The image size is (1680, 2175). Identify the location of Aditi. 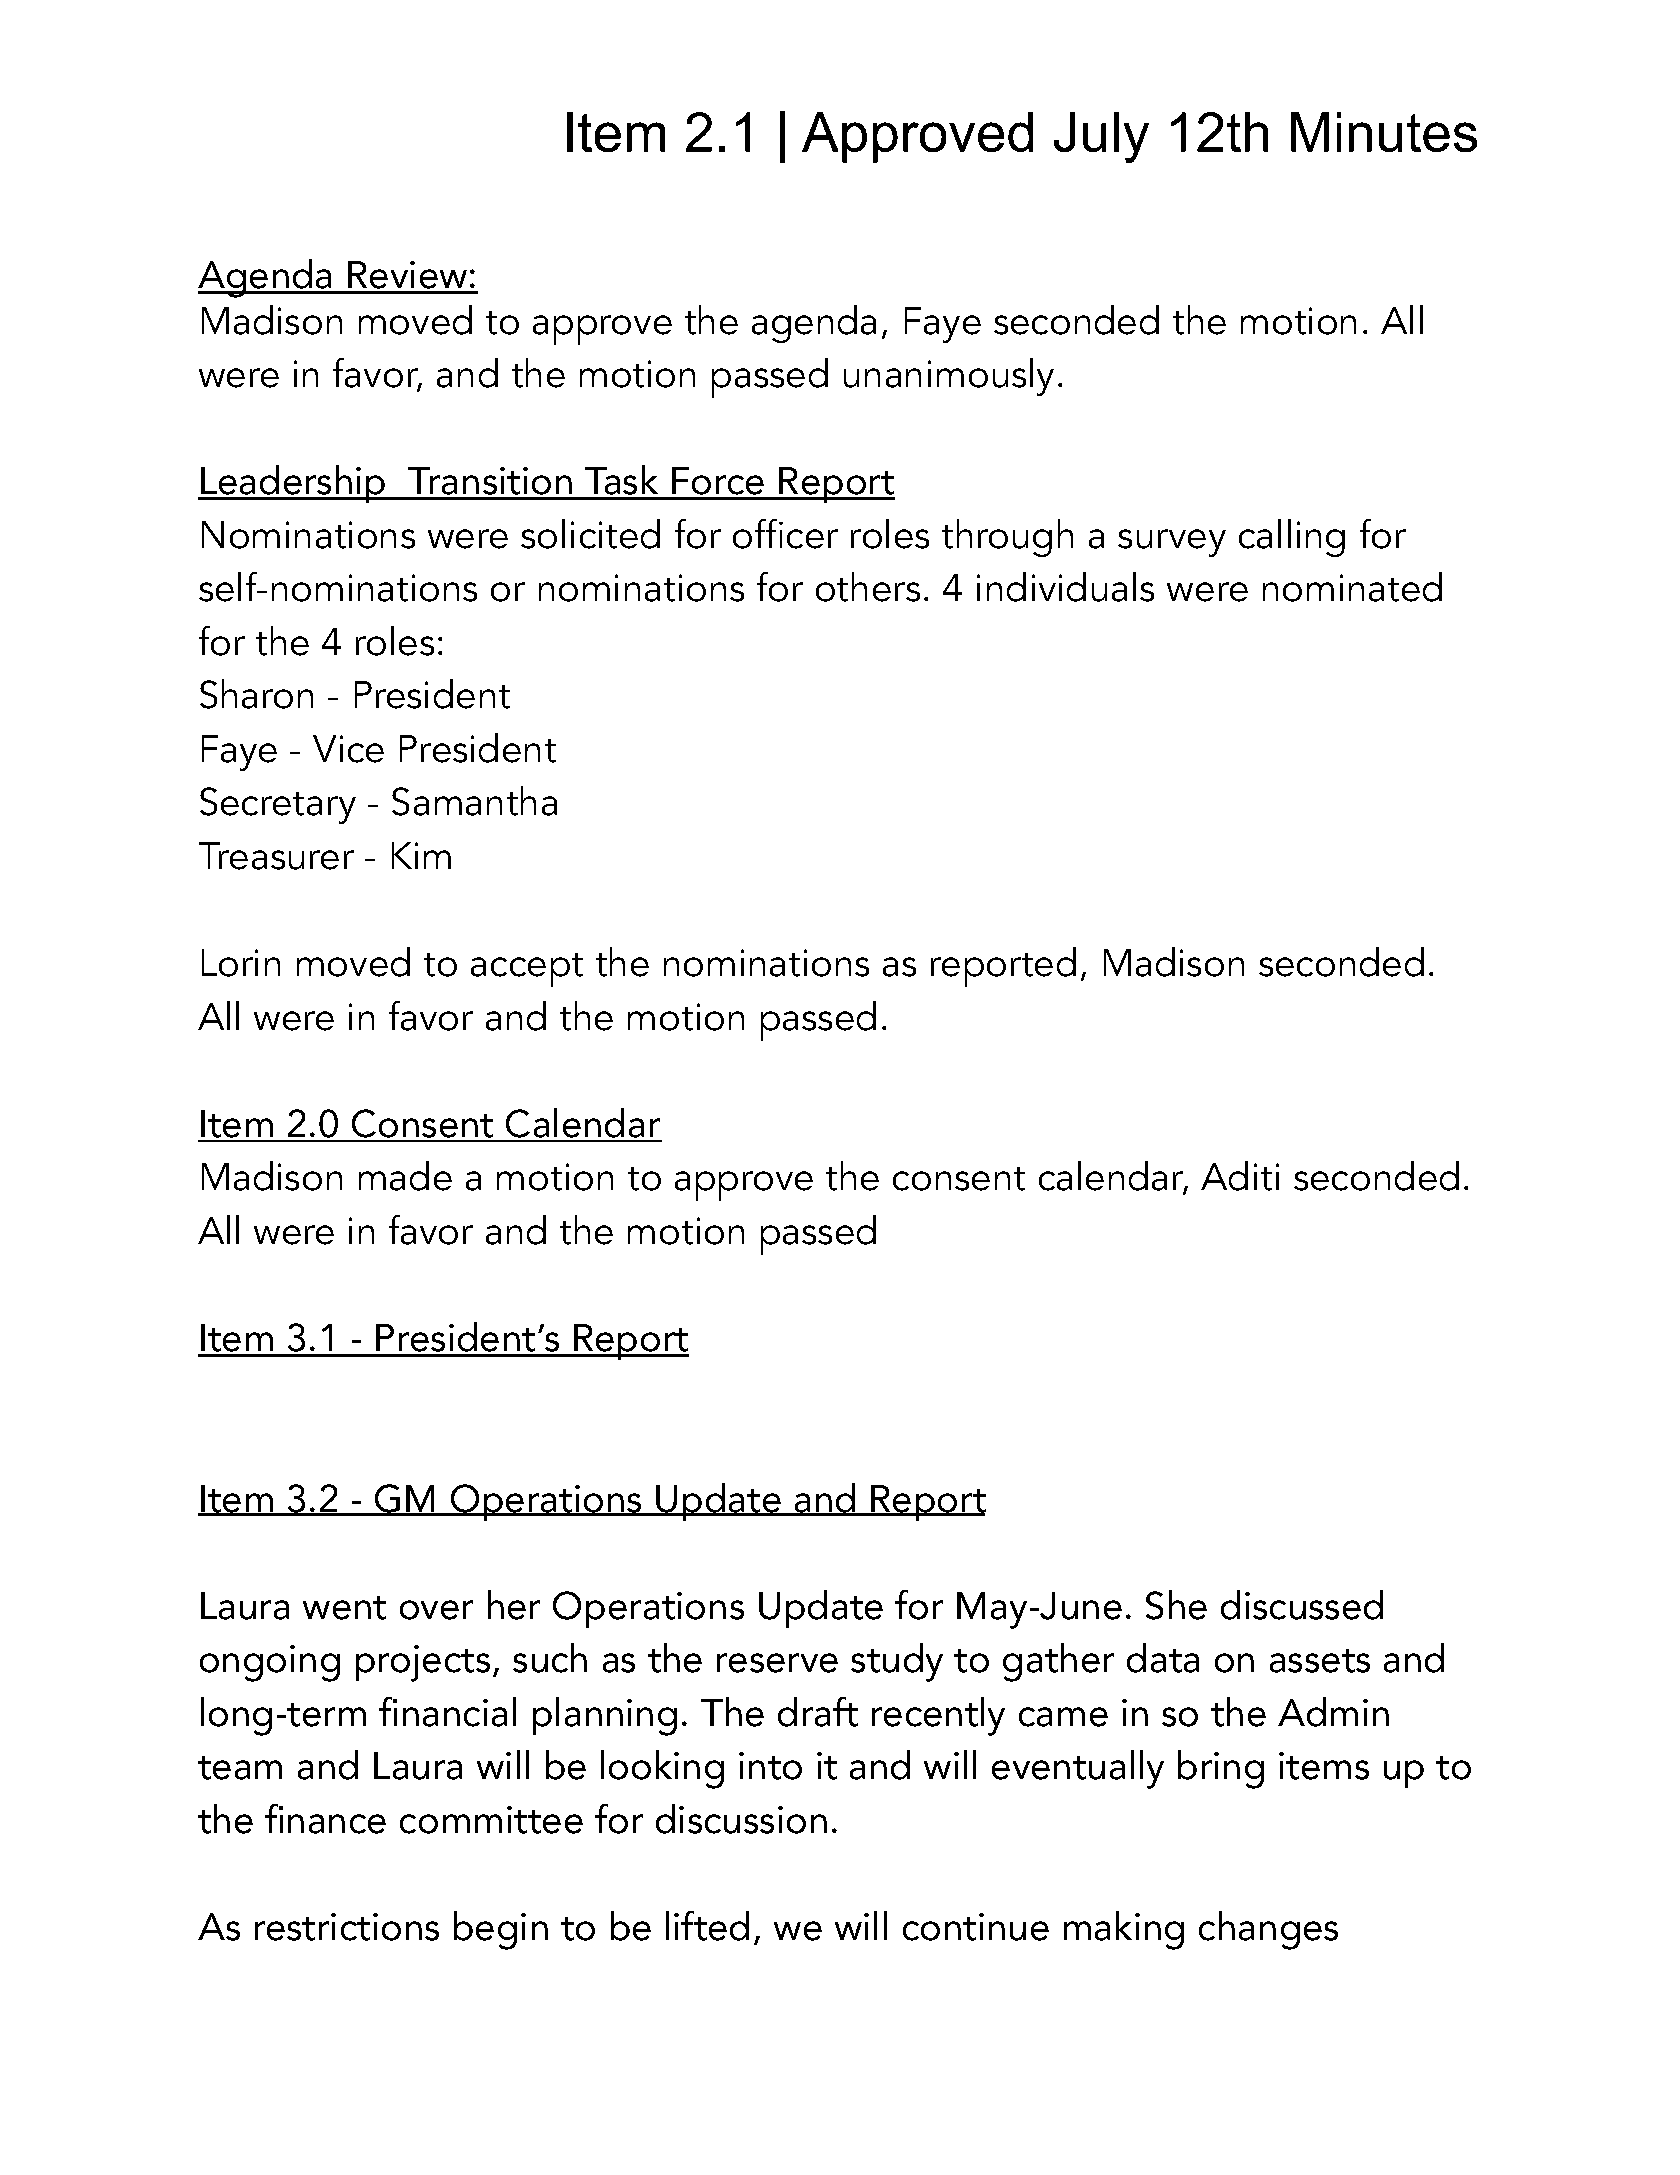
(1240, 1176).
